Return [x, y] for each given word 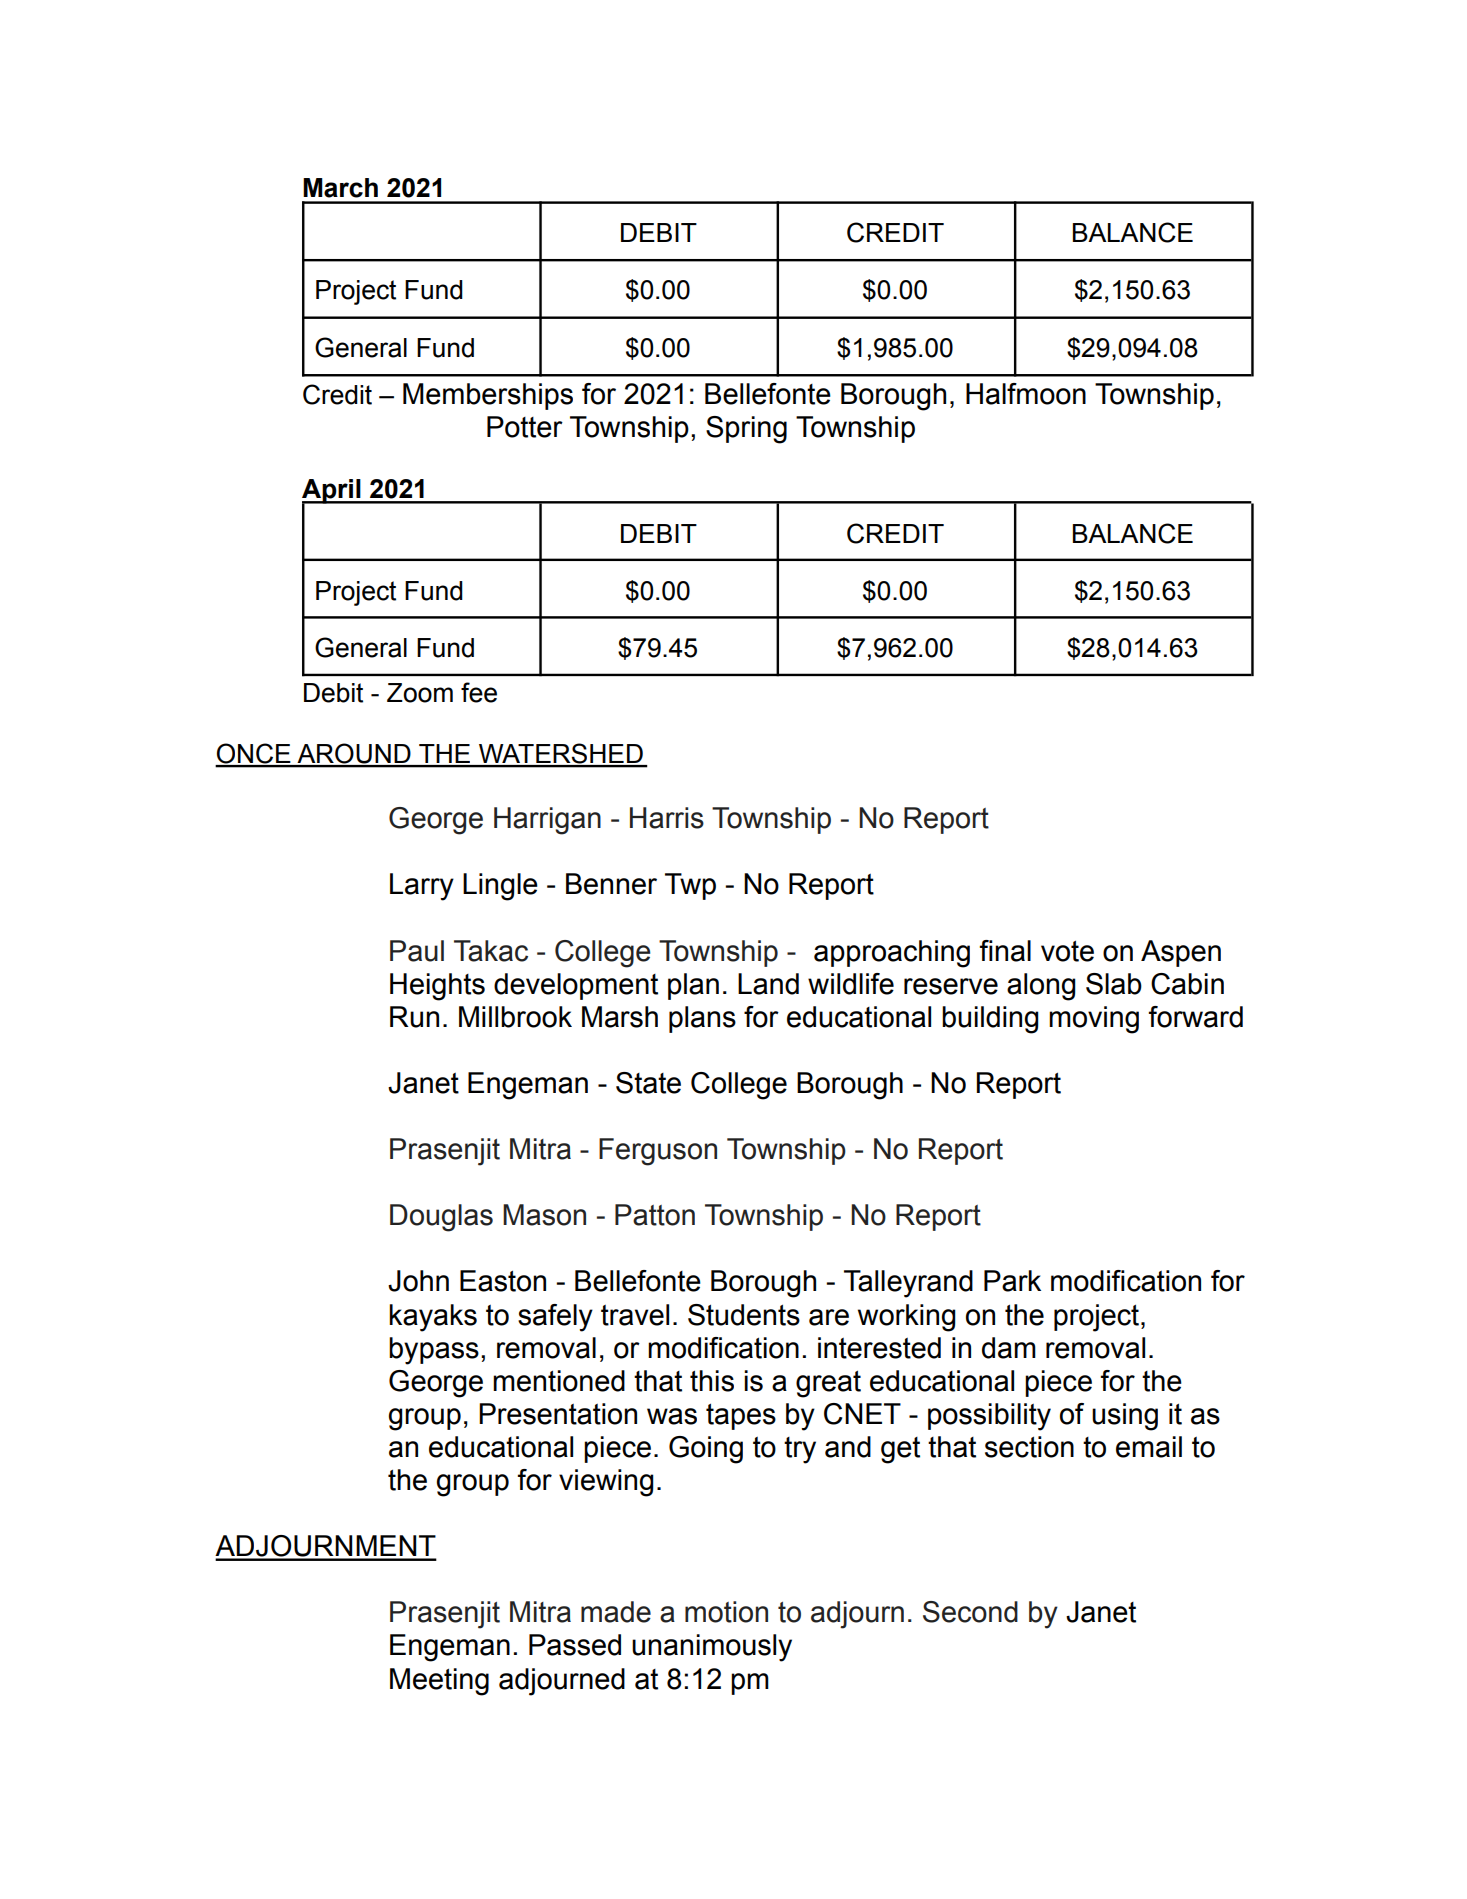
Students [744, 1315]
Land [768, 984]
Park [1012, 1281]
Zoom [420, 693]
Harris [667, 818]
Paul [417, 951]
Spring [746, 430]
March [340, 188]
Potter [525, 427]
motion [726, 1612]
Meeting [439, 1682]
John [418, 1281]
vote [1067, 951]
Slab [1114, 984]
